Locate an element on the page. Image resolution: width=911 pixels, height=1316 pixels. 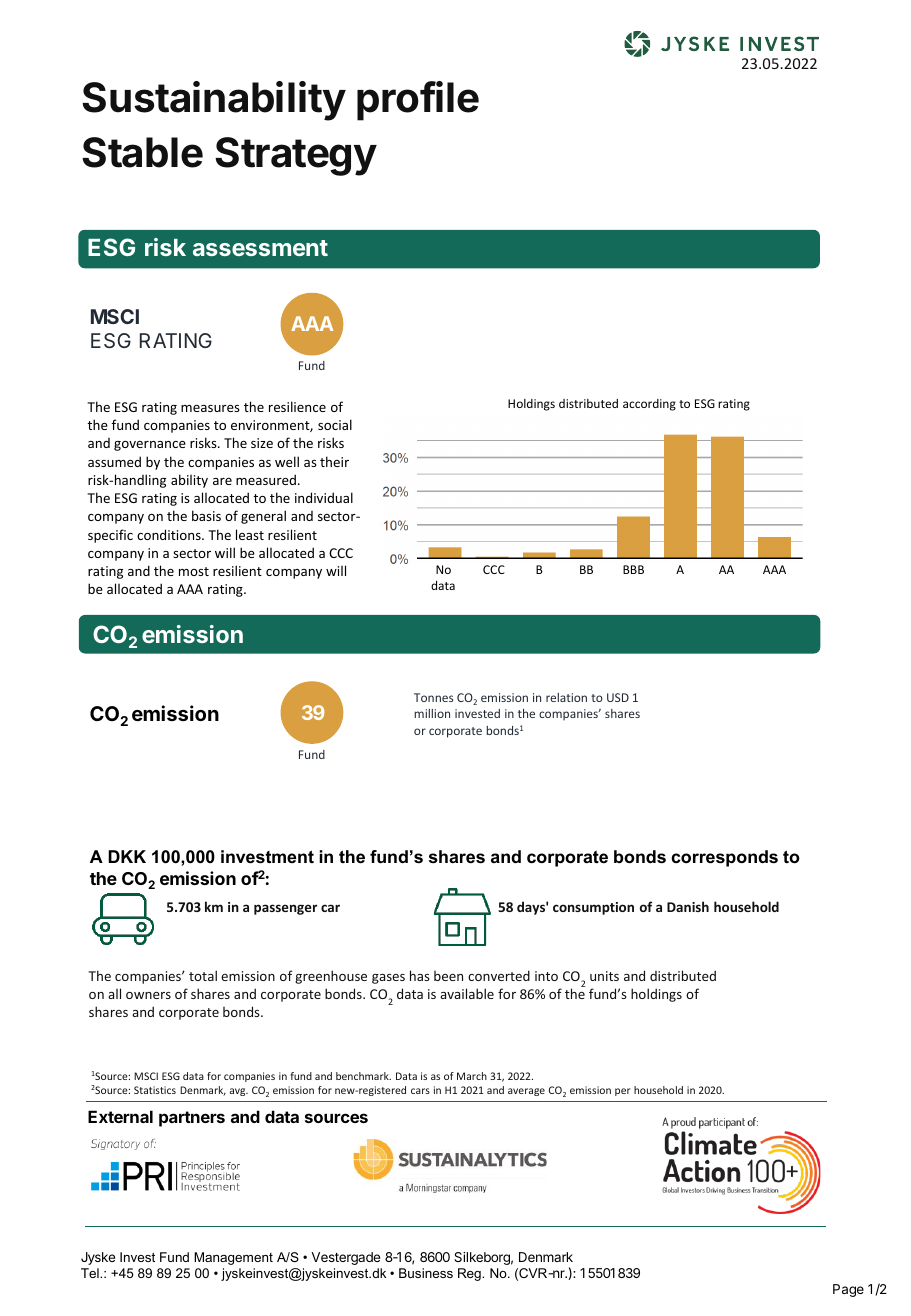
basis is located at coordinates (206, 515).
